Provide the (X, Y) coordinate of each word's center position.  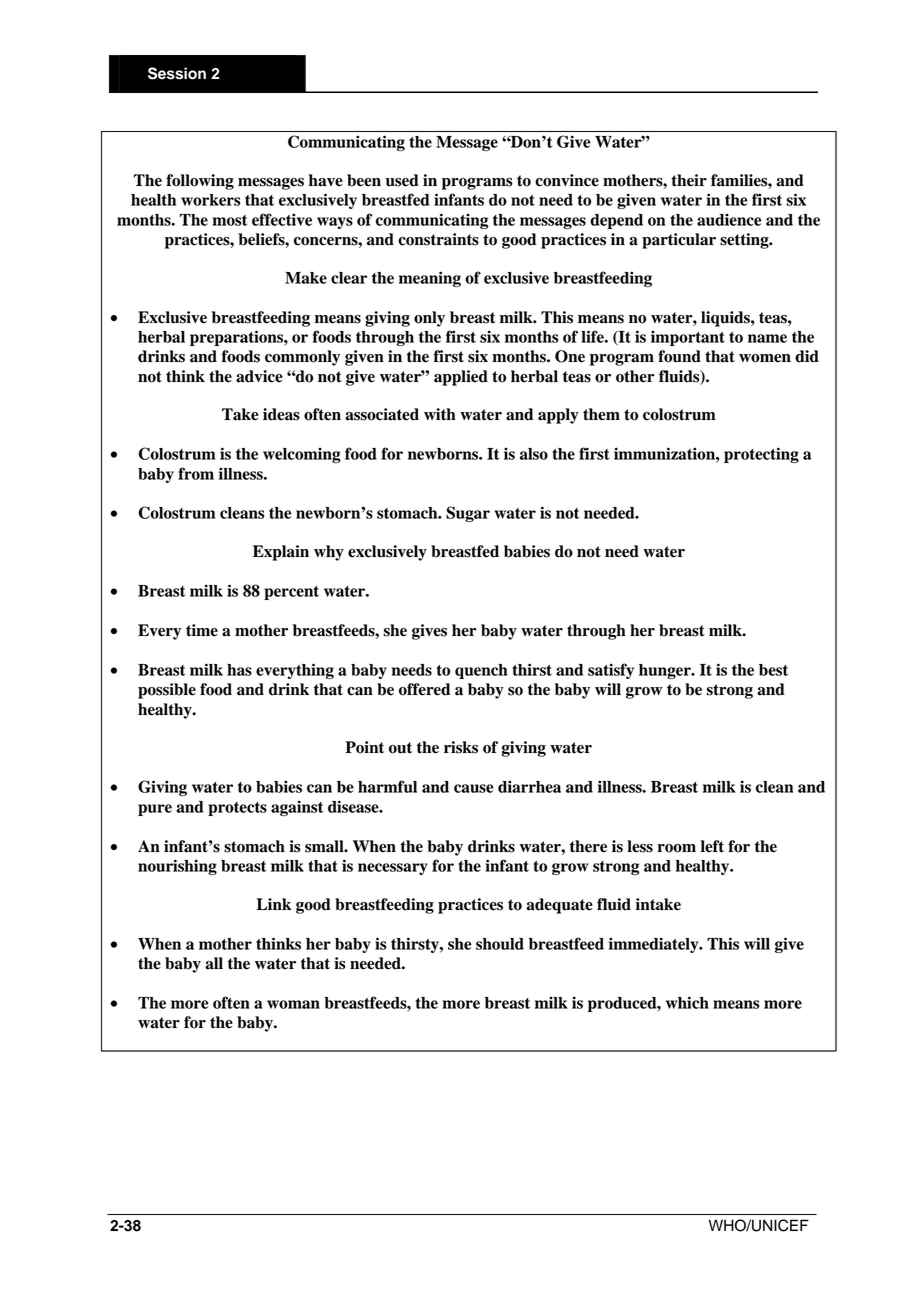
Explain (281, 553)
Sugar (468, 514)
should (500, 944)
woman (293, 1004)
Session (177, 73)
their (689, 180)
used (402, 180)
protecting (761, 455)
